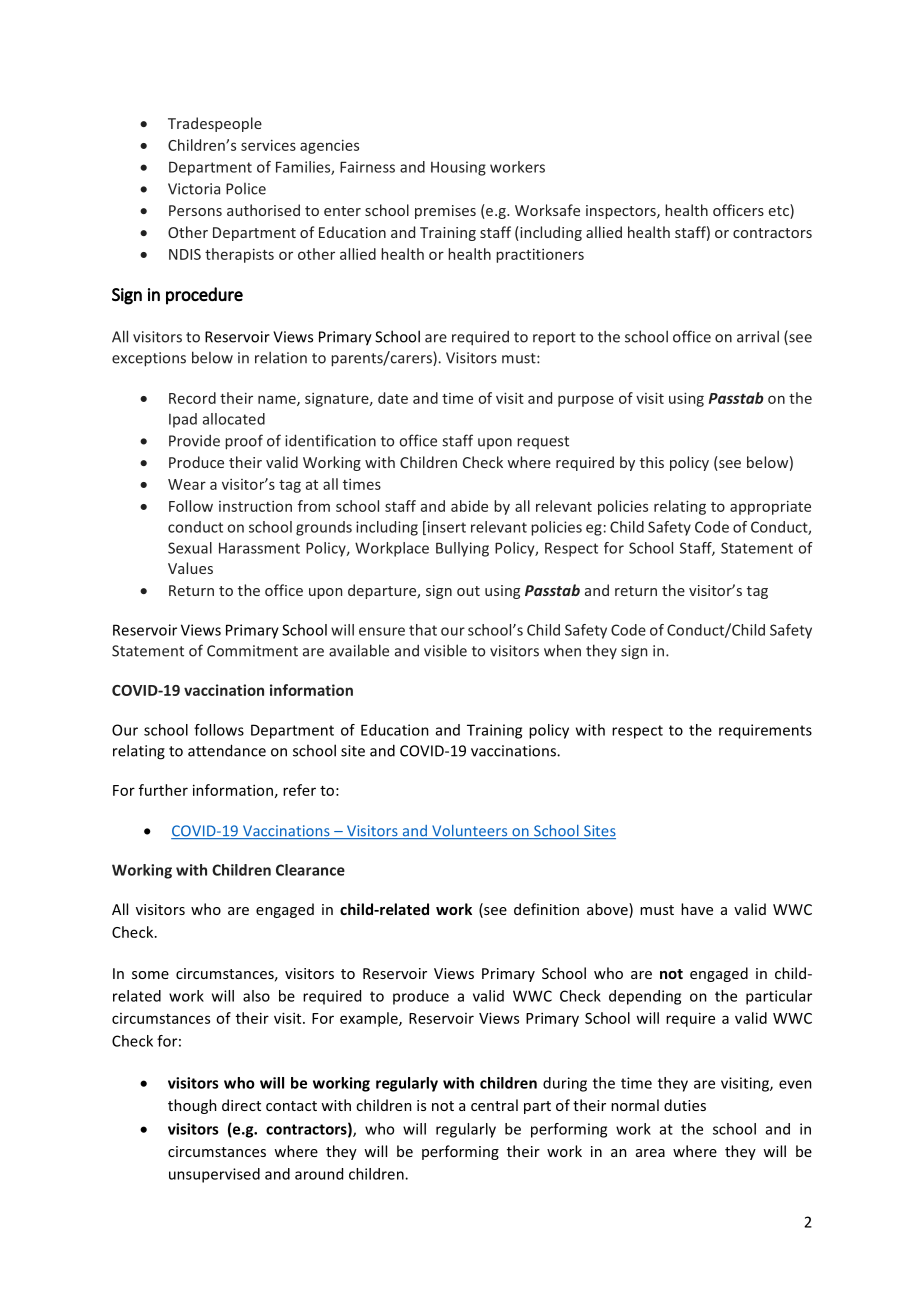 This document has height=1308, width=924. I want to click on unsupervised, so click(214, 1175).
